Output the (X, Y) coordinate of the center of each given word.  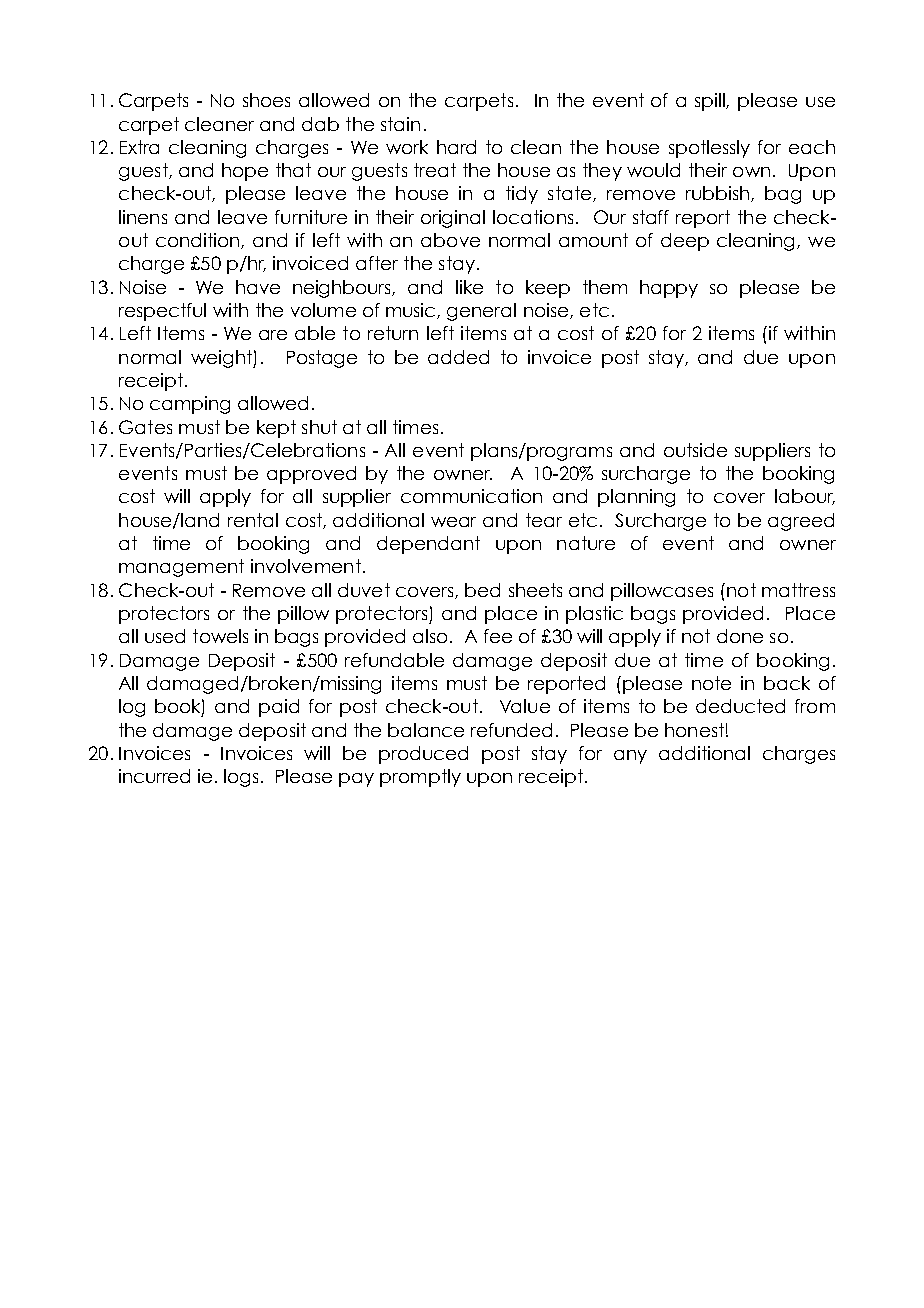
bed (482, 590)
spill (711, 102)
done (740, 636)
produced (423, 755)
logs (243, 778)
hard (456, 147)
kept (276, 429)
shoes (266, 100)
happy (669, 289)
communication (471, 496)
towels (220, 636)
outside (695, 450)
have (258, 287)
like (469, 287)
